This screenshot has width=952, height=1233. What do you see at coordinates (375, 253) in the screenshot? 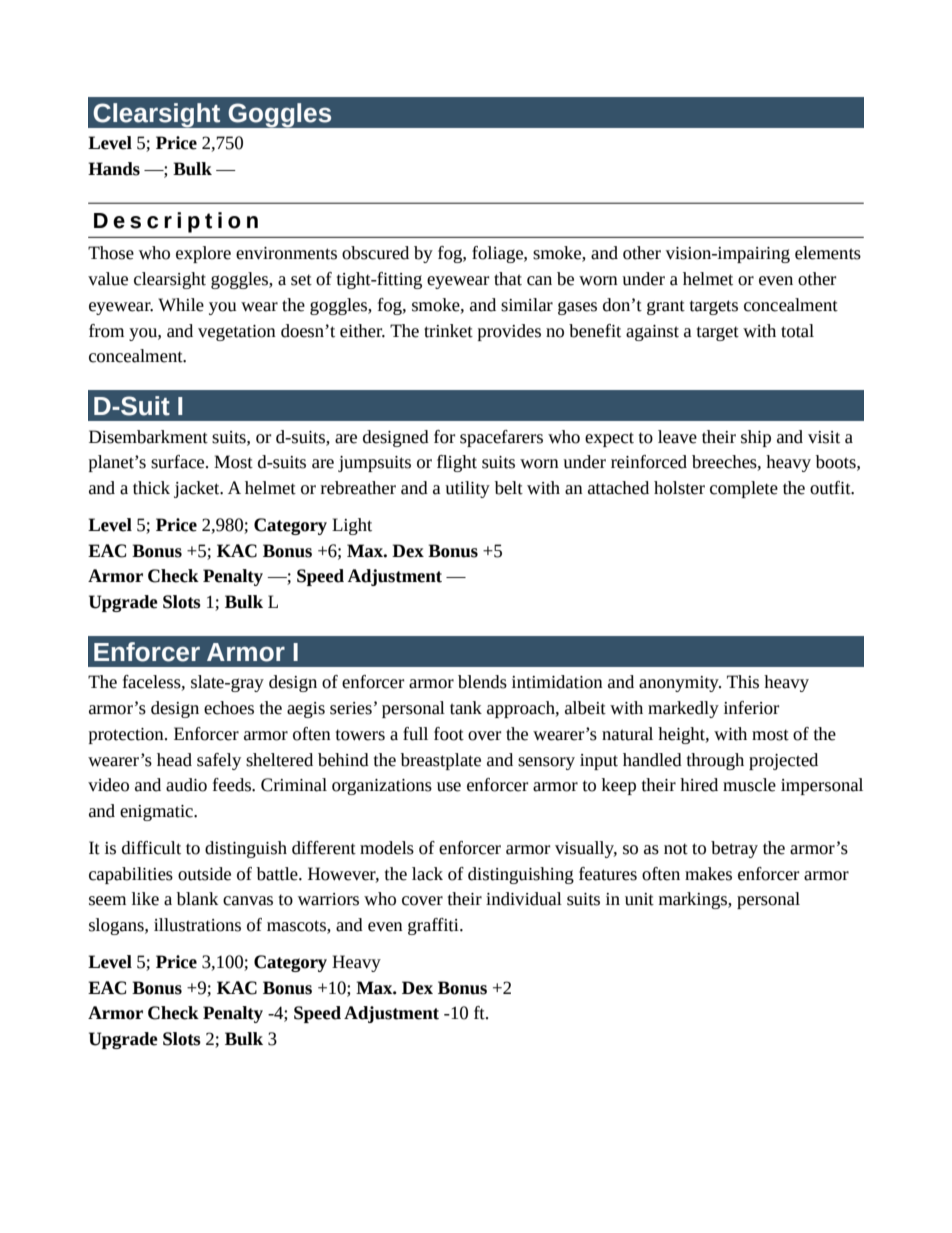
I see `obscured` at bounding box center [375, 253].
